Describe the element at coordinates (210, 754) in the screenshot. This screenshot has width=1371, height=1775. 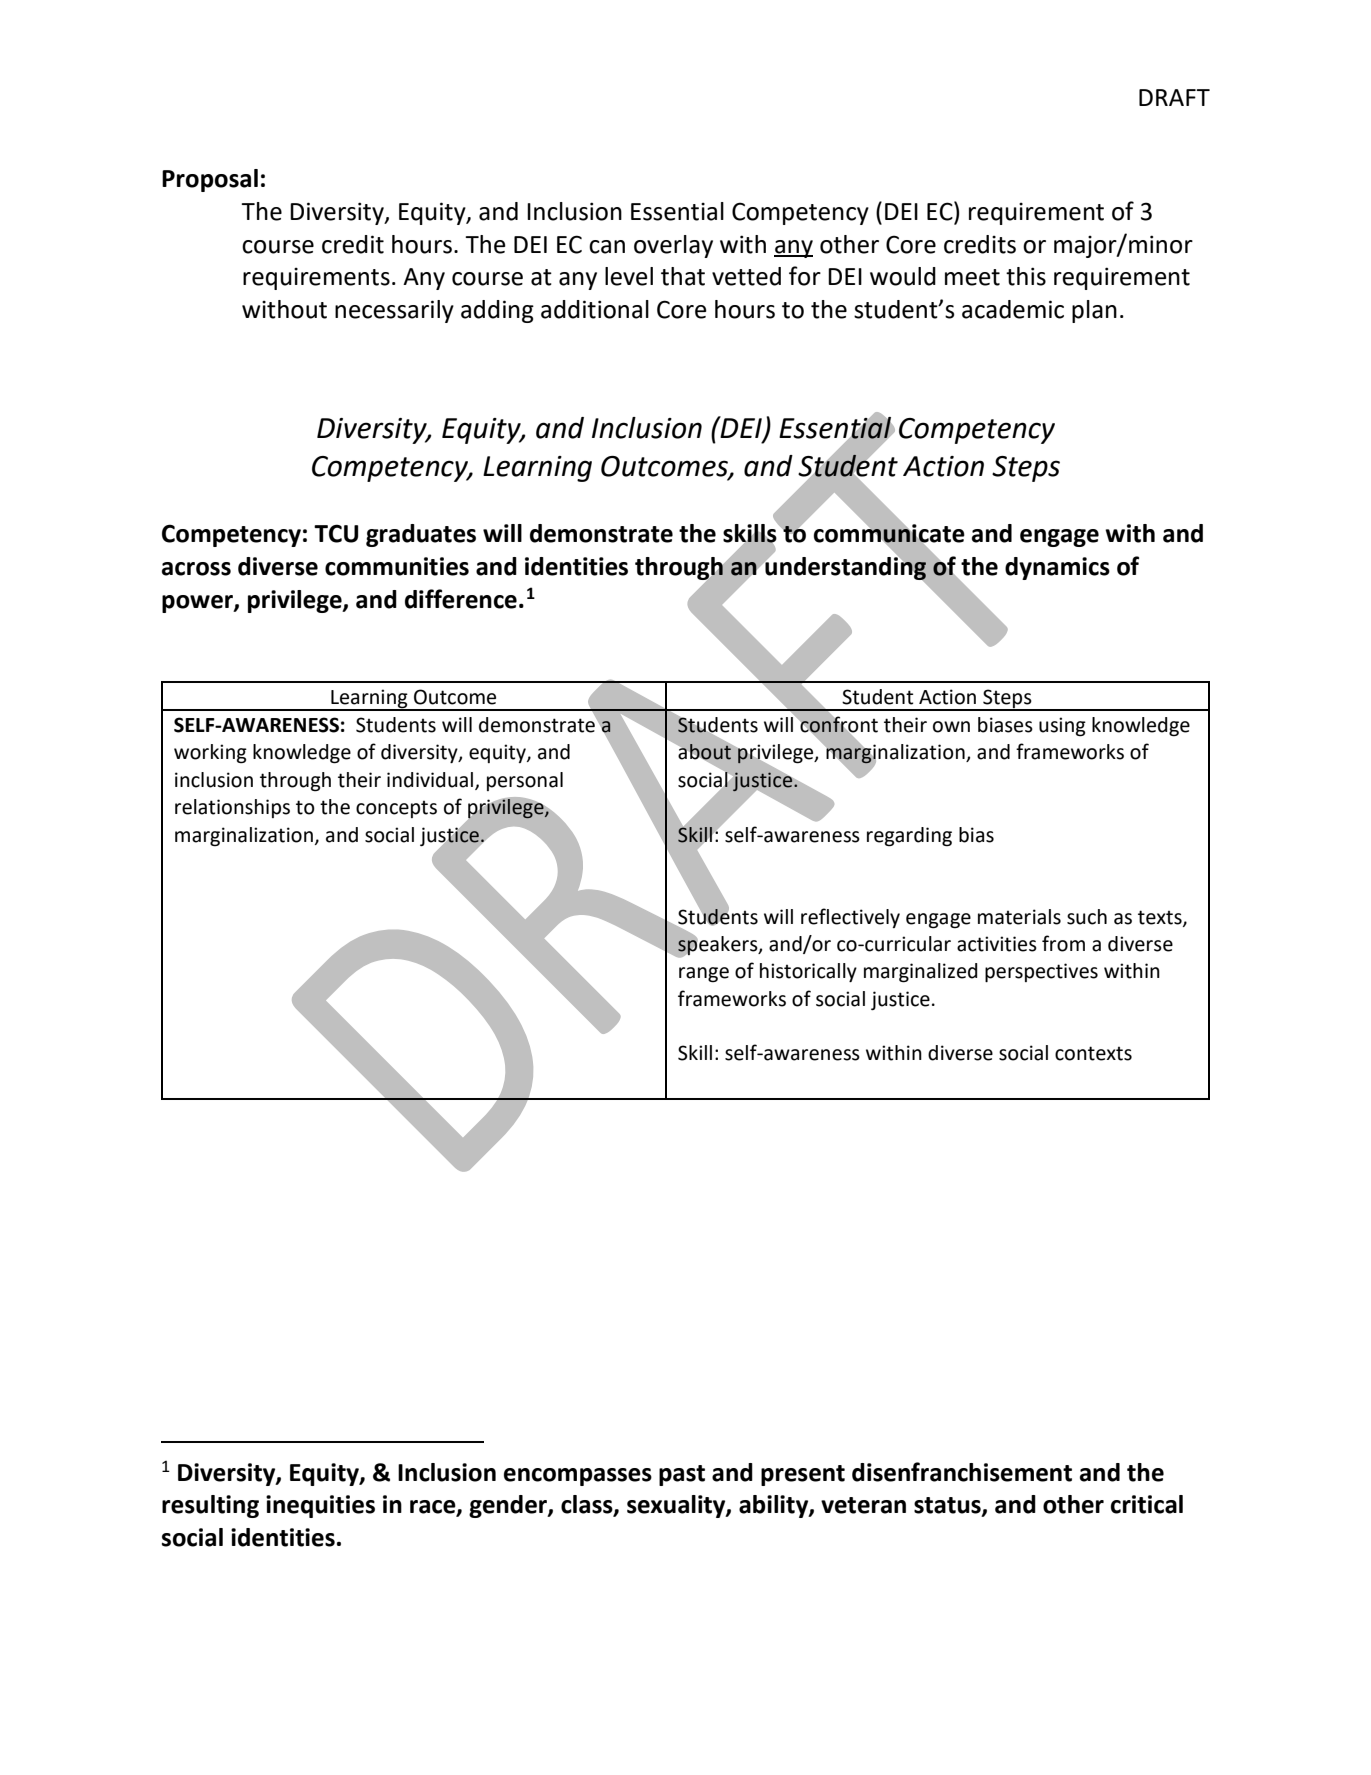
I see `working` at that location.
